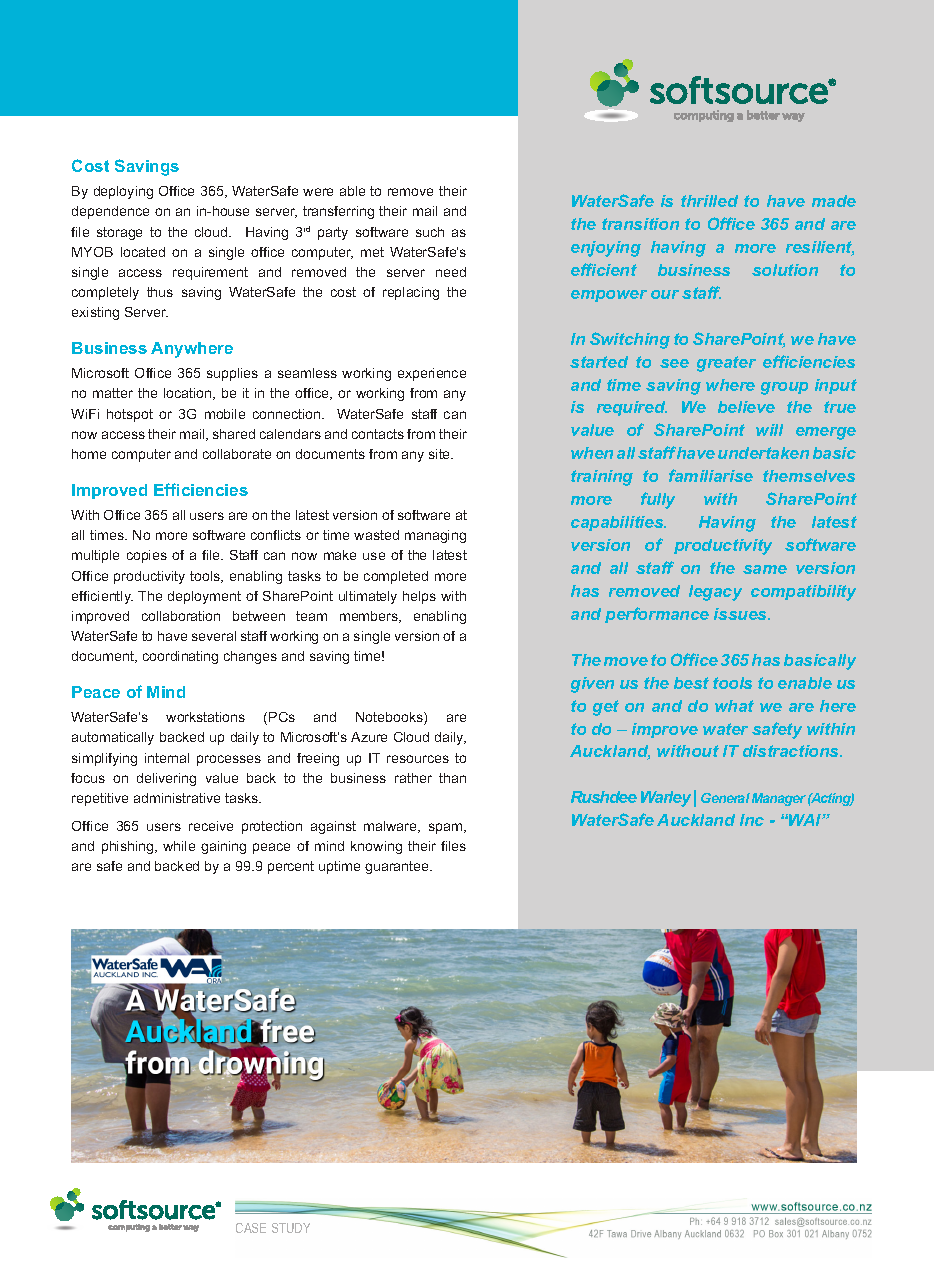  What do you see at coordinates (179, 846) in the page?
I see `while` at bounding box center [179, 846].
